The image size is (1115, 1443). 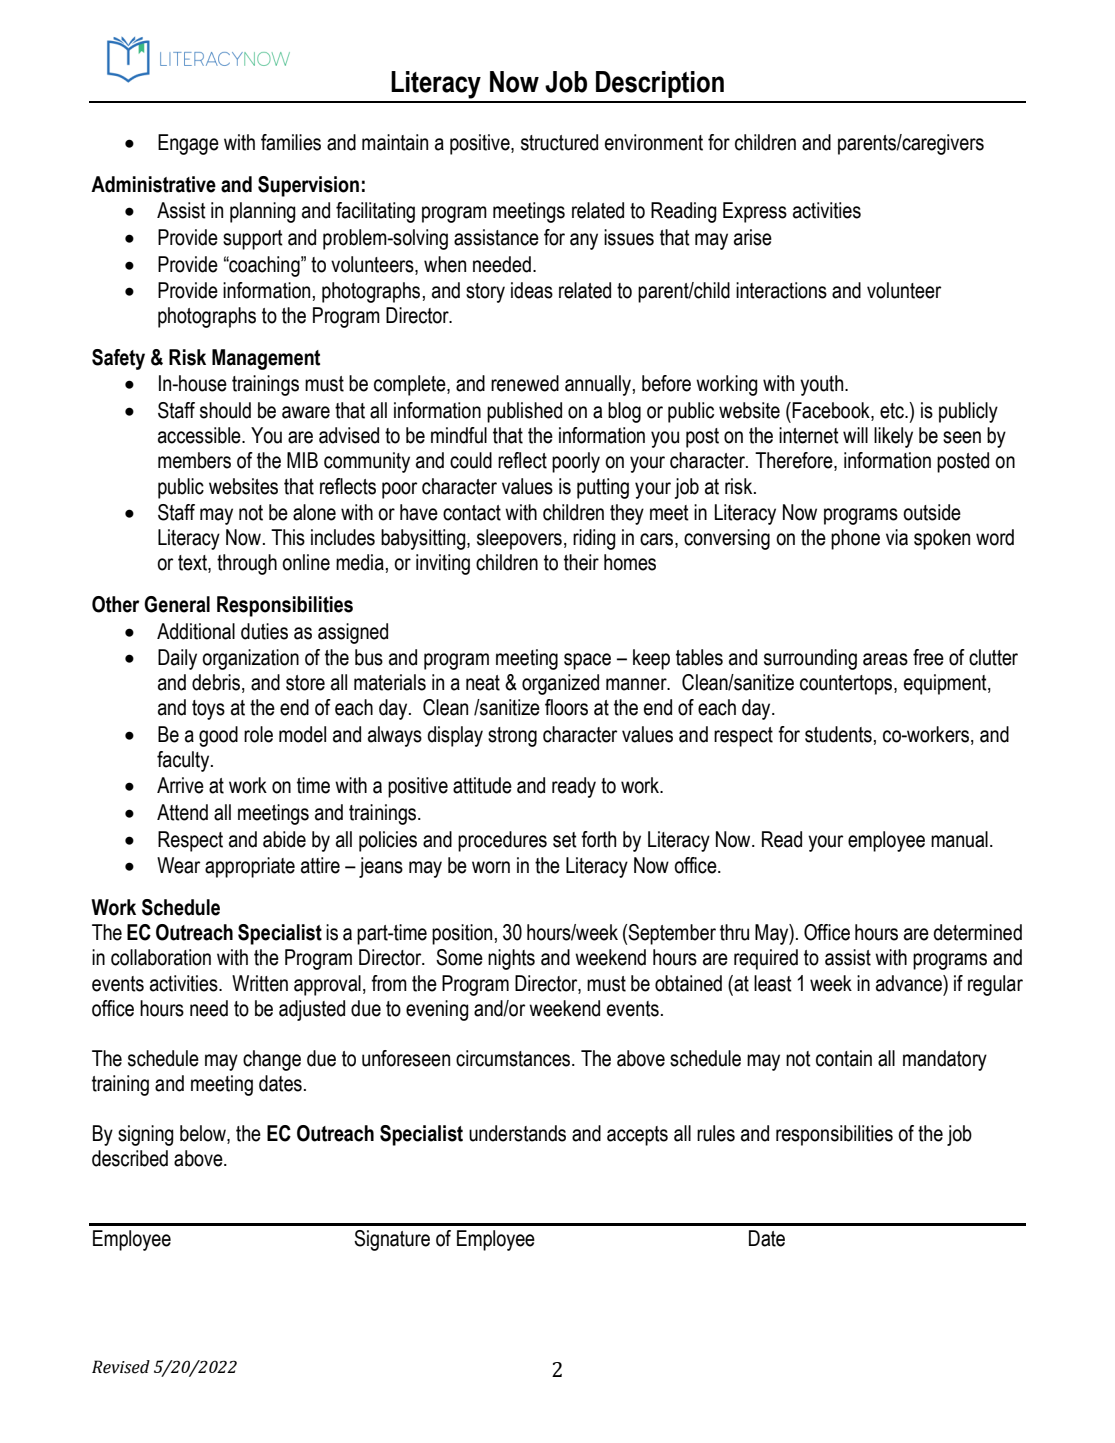 I want to click on sleepovers, so click(x=519, y=539).
